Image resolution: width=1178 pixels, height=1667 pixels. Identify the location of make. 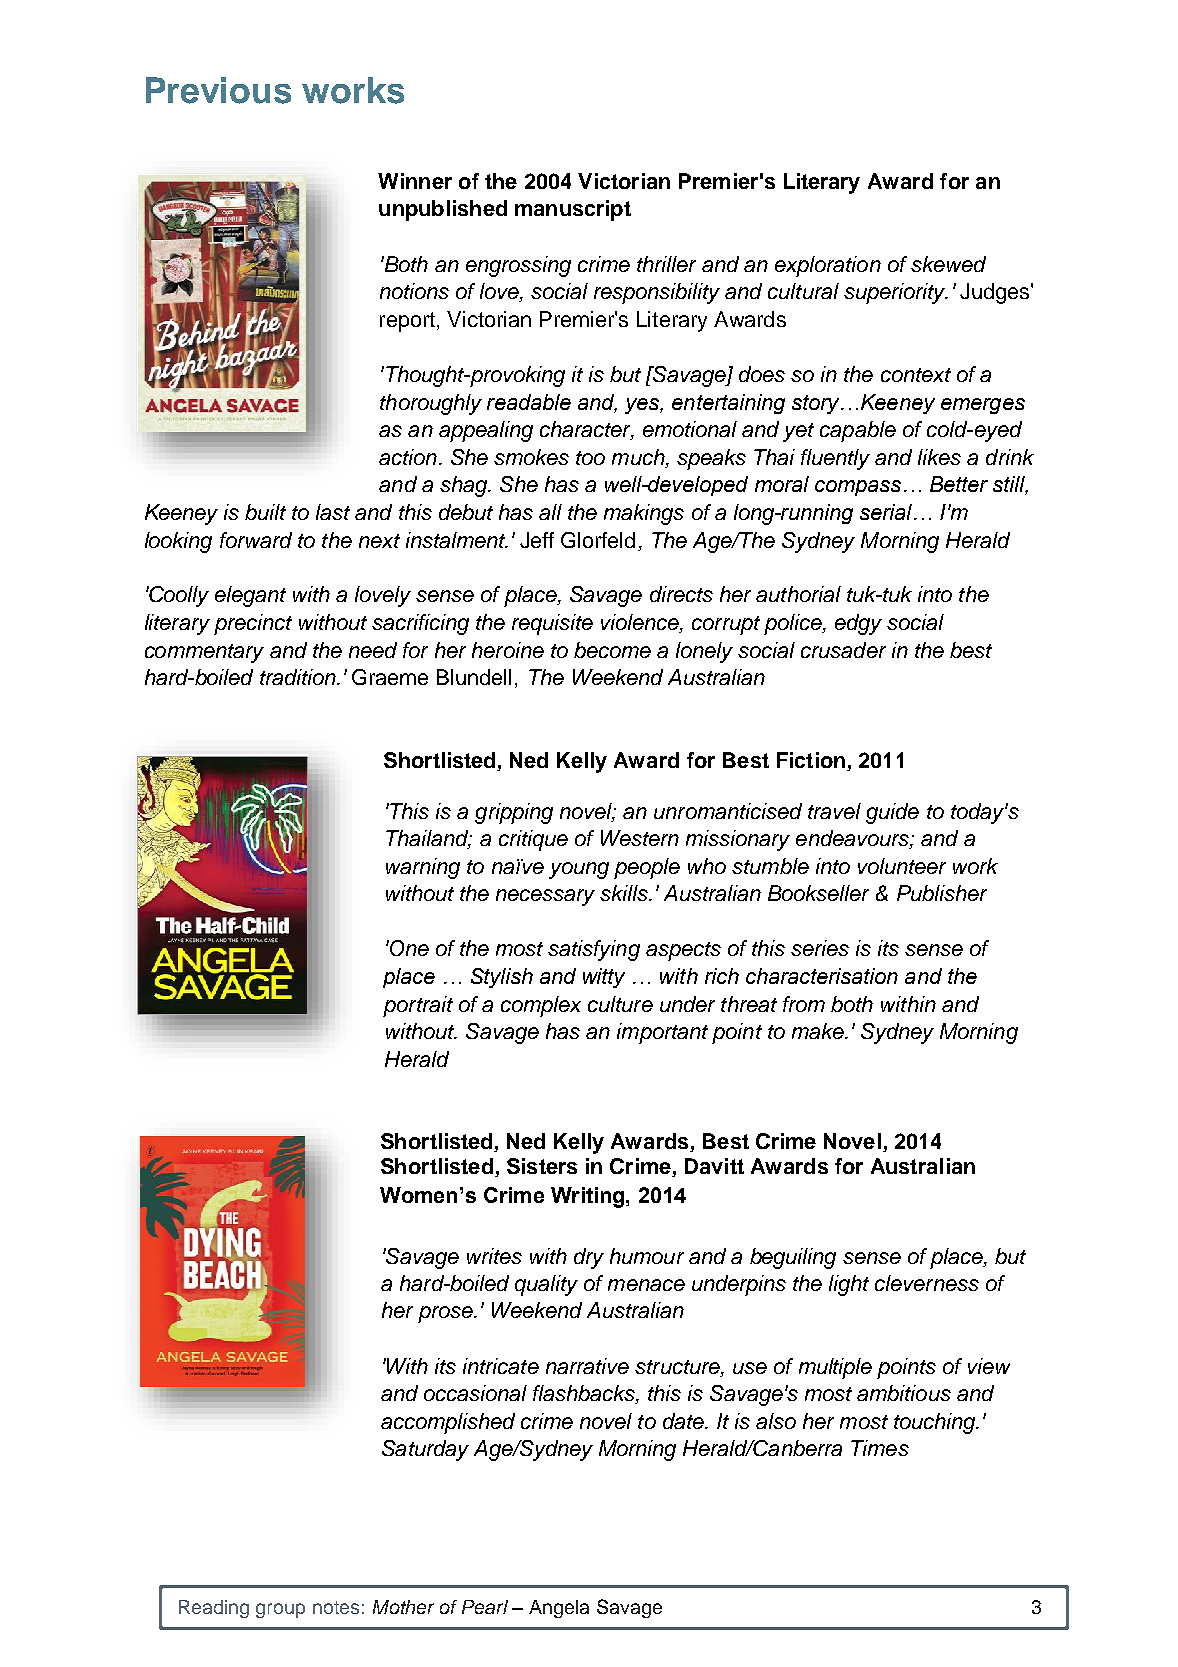
(819, 1031).
